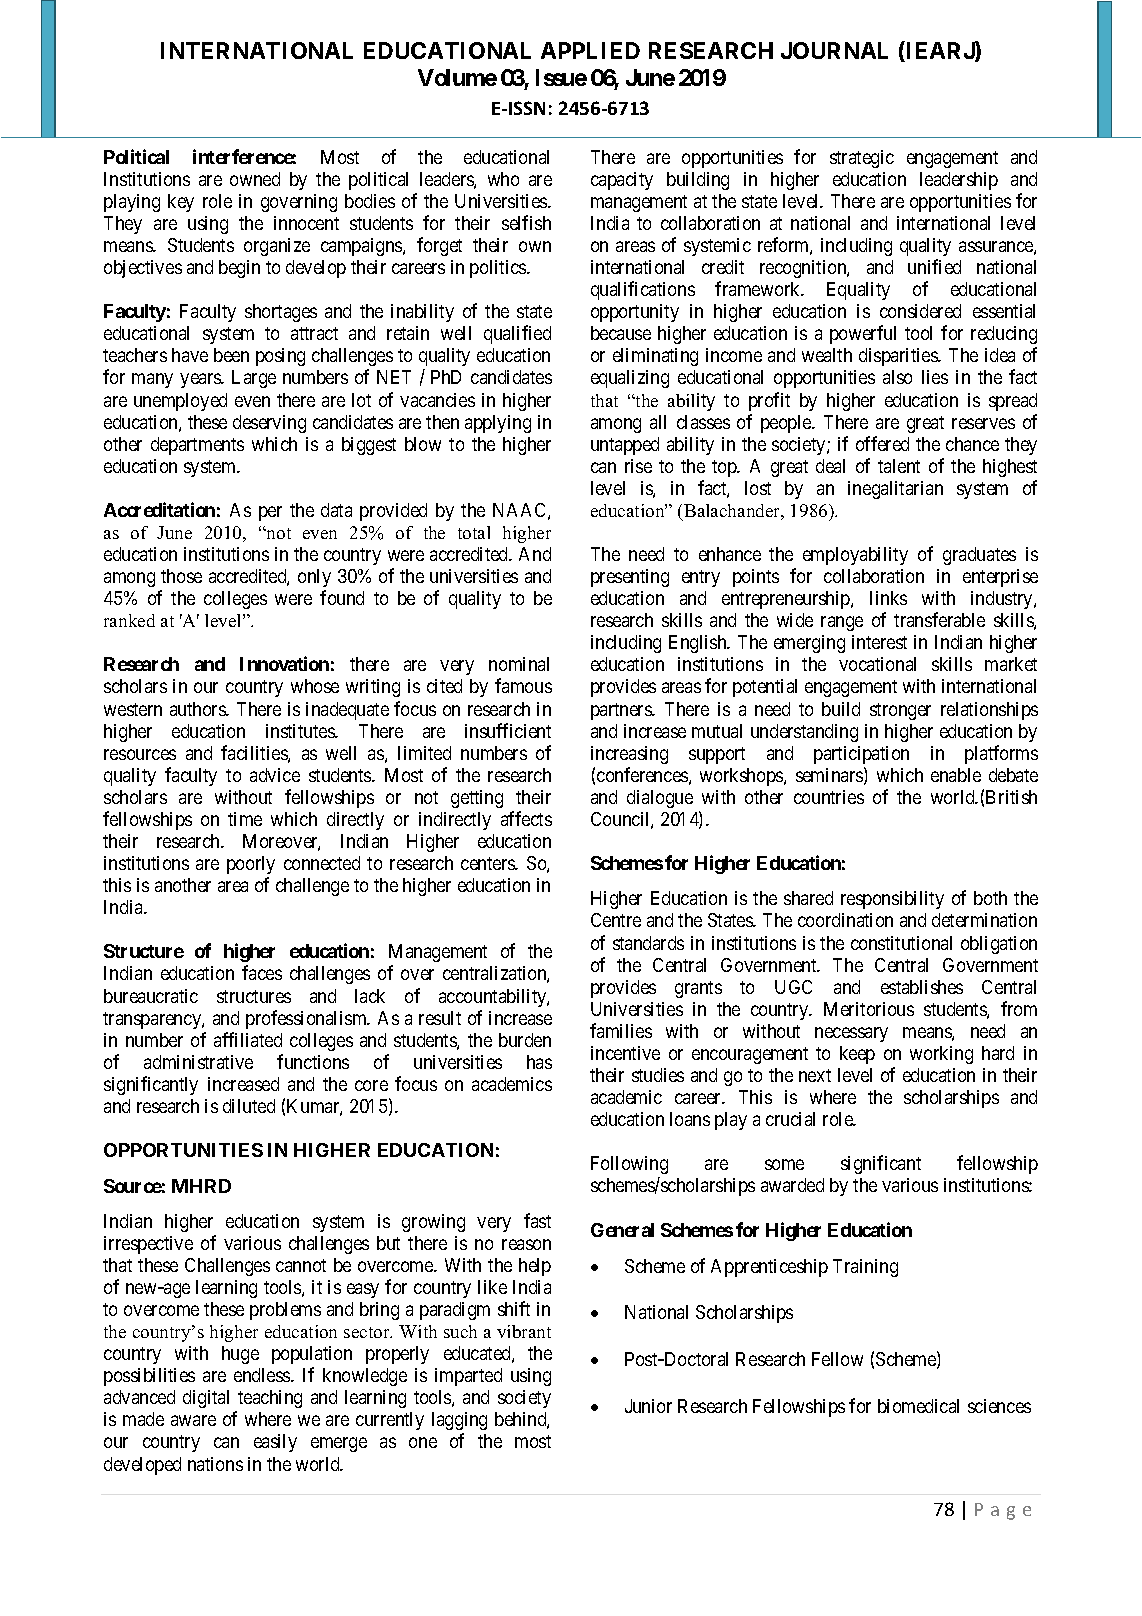 The width and height of the document is (1142, 1616). What do you see at coordinates (262, 972) in the document?
I see `faces` at bounding box center [262, 972].
